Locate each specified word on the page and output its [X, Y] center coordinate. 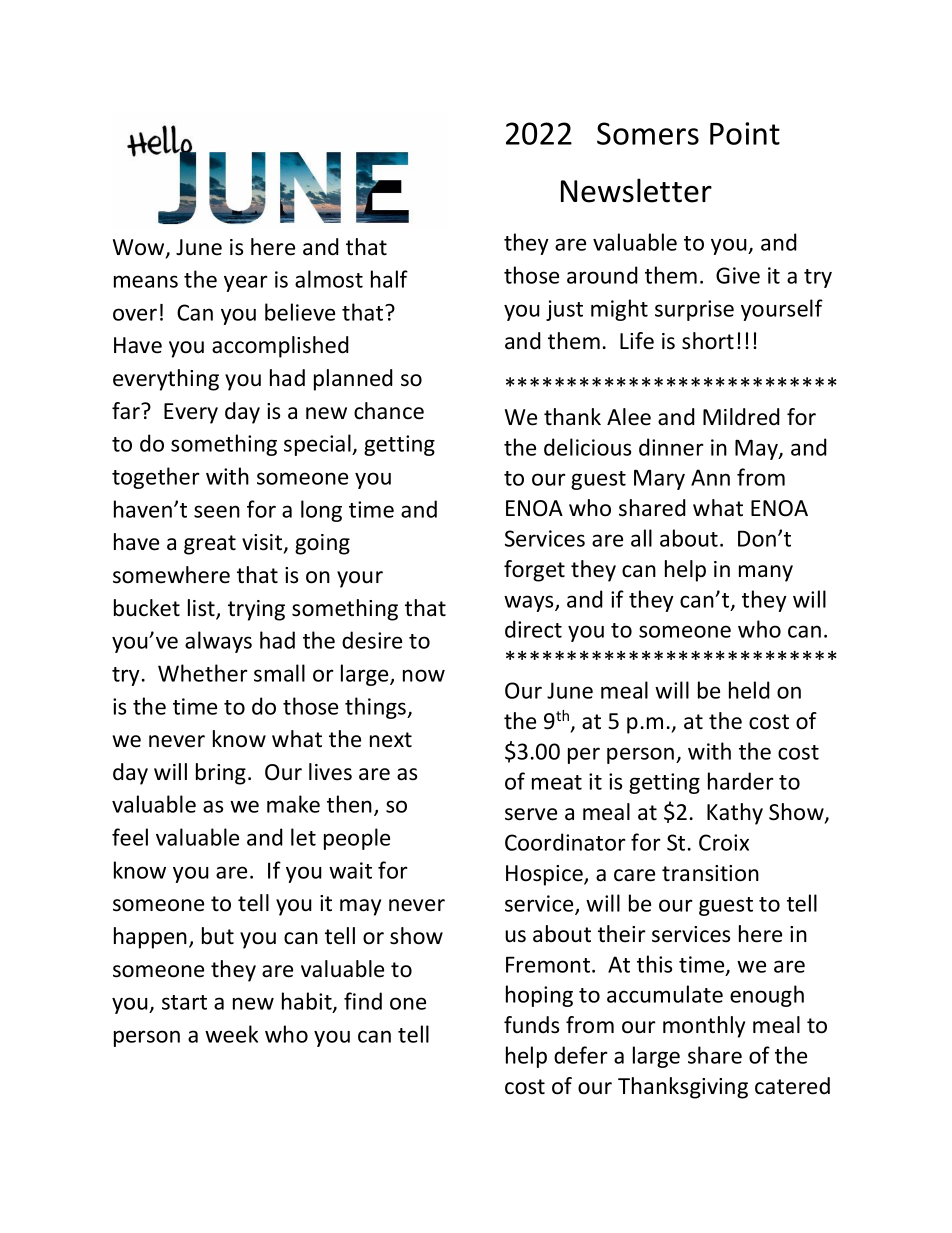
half [389, 279]
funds [531, 1025]
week [231, 1034]
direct [533, 629]
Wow [140, 248]
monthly [704, 1027]
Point [745, 133]
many [766, 573]
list [202, 609]
